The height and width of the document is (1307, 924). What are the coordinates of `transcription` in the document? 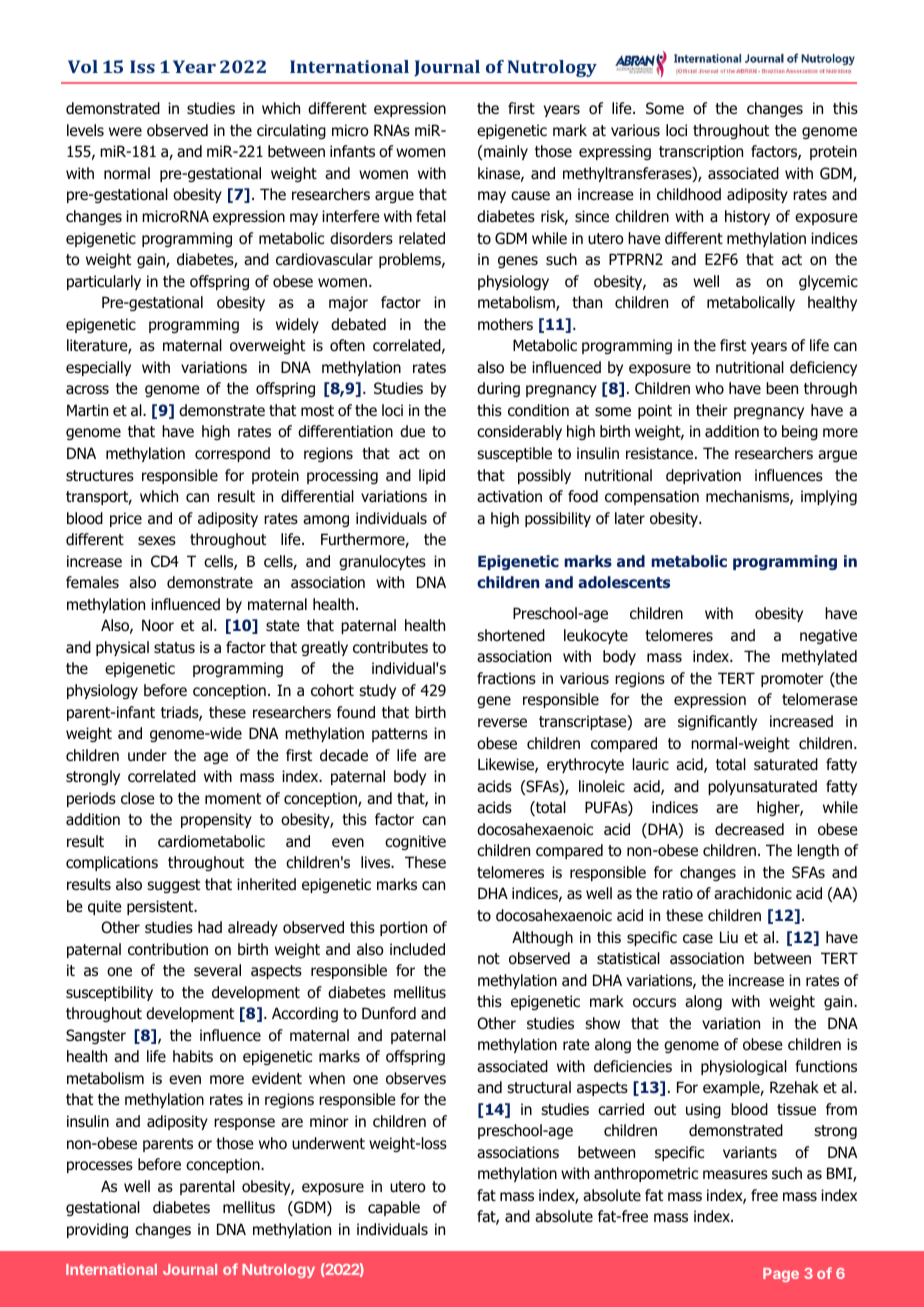 It's located at (701, 152).
